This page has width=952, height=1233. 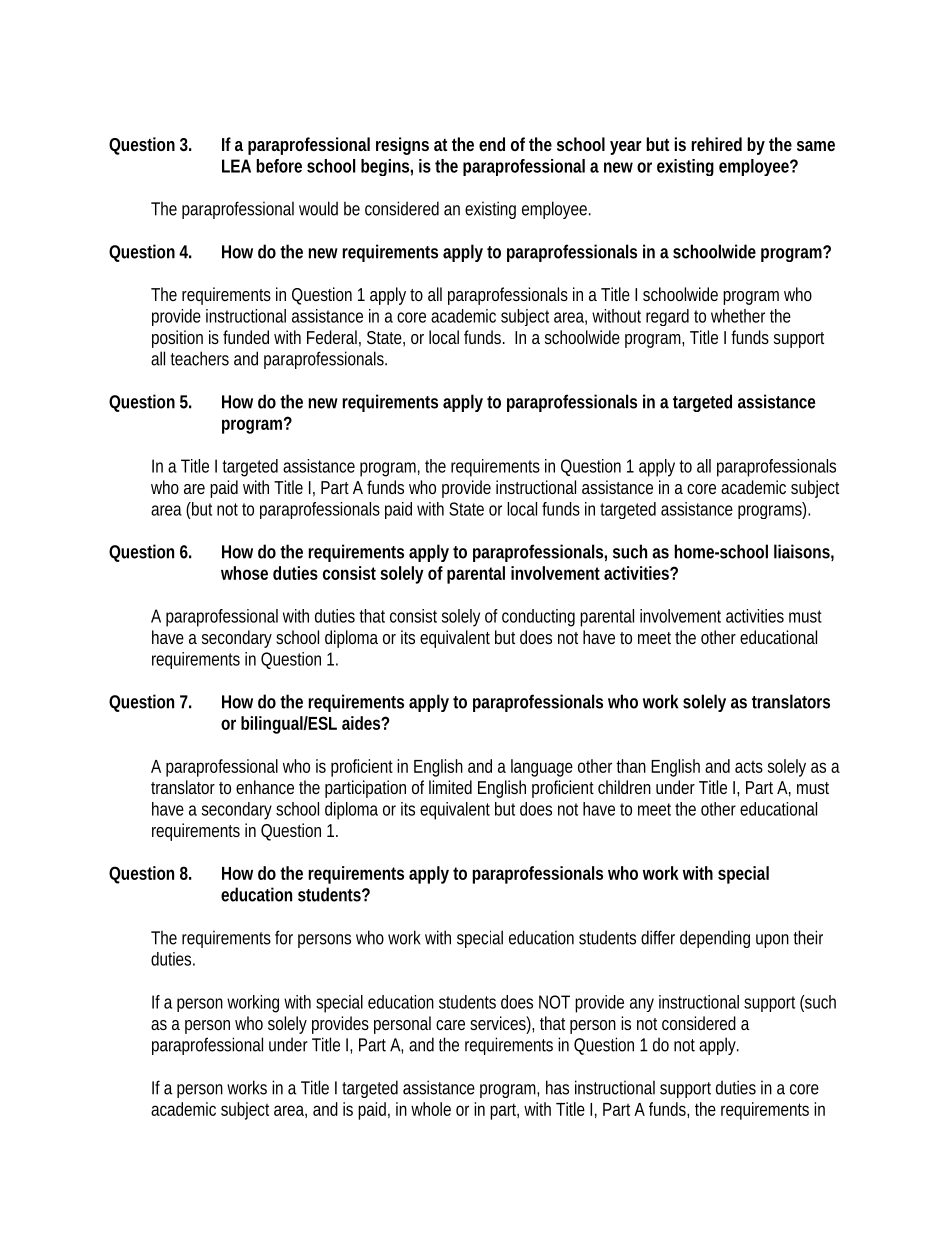 I want to click on enhance, so click(x=265, y=787).
